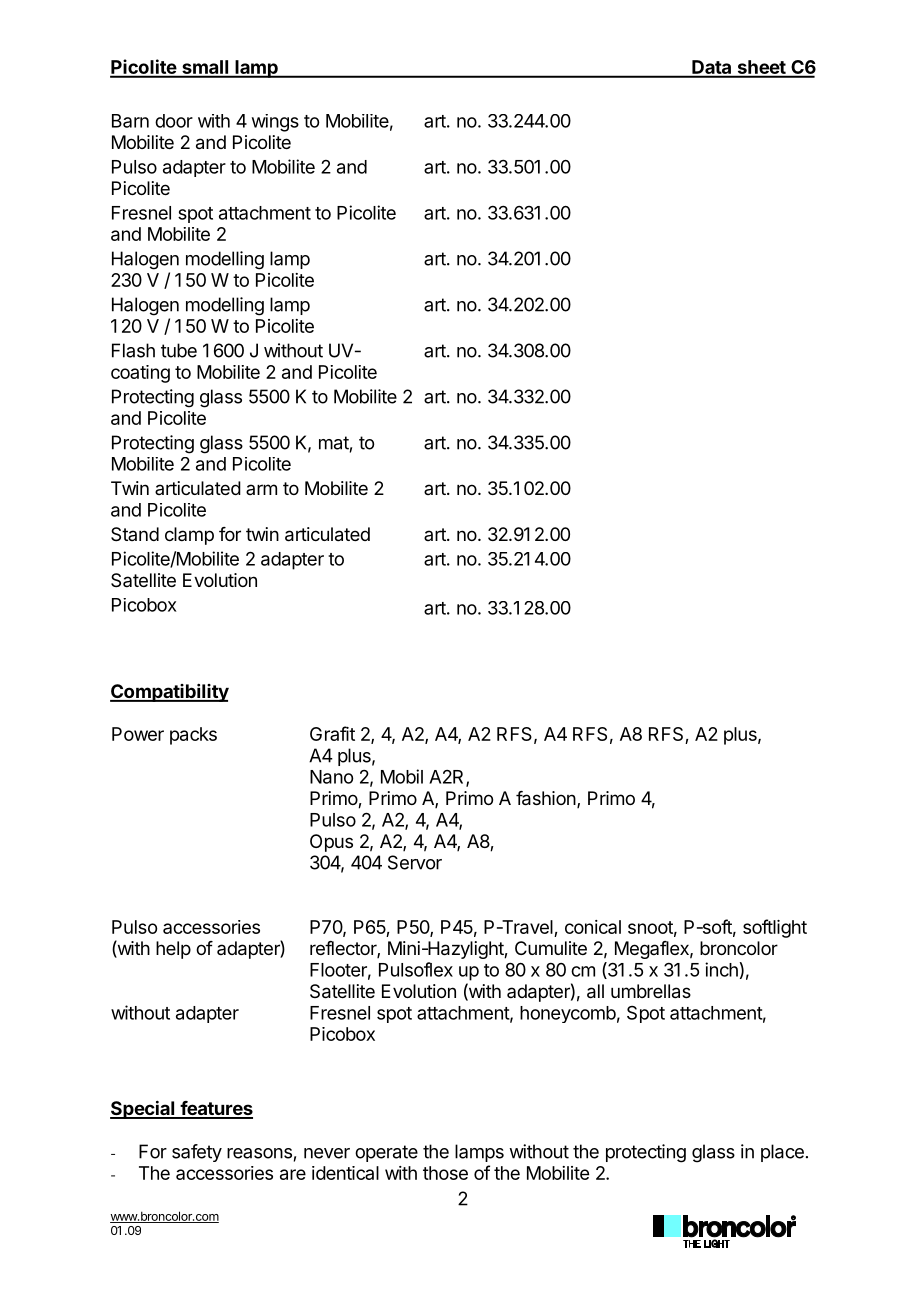 The height and width of the page is (1308, 924). What do you see at coordinates (169, 693) in the page?
I see `Compatibility` at bounding box center [169, 693].
